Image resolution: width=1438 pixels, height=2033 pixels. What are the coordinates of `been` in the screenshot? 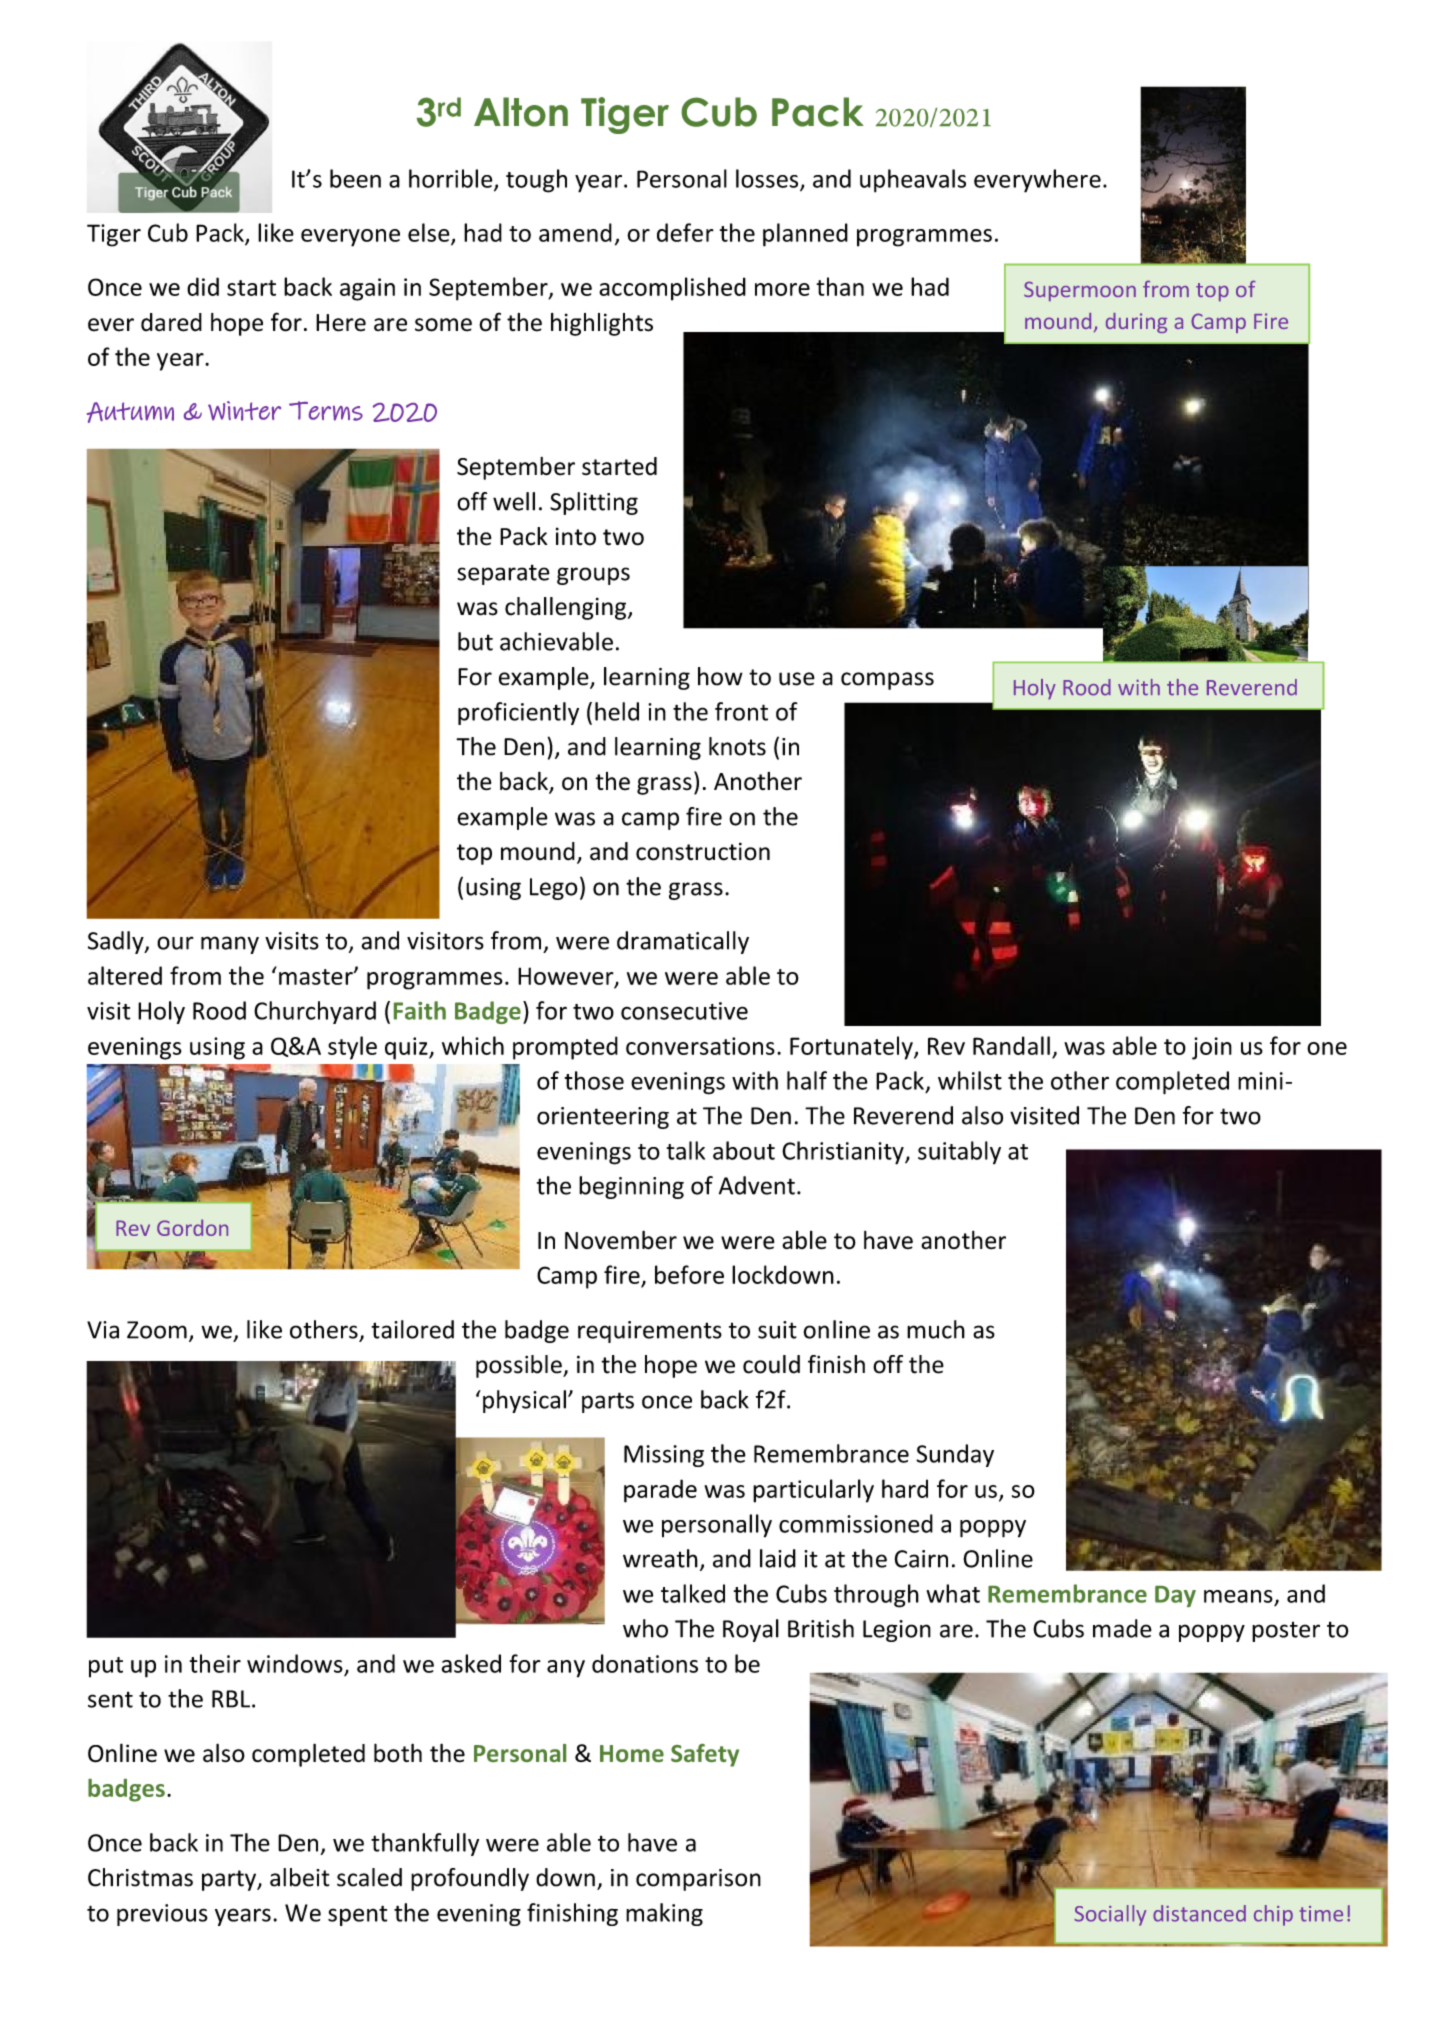 It's located at (355, 178).
